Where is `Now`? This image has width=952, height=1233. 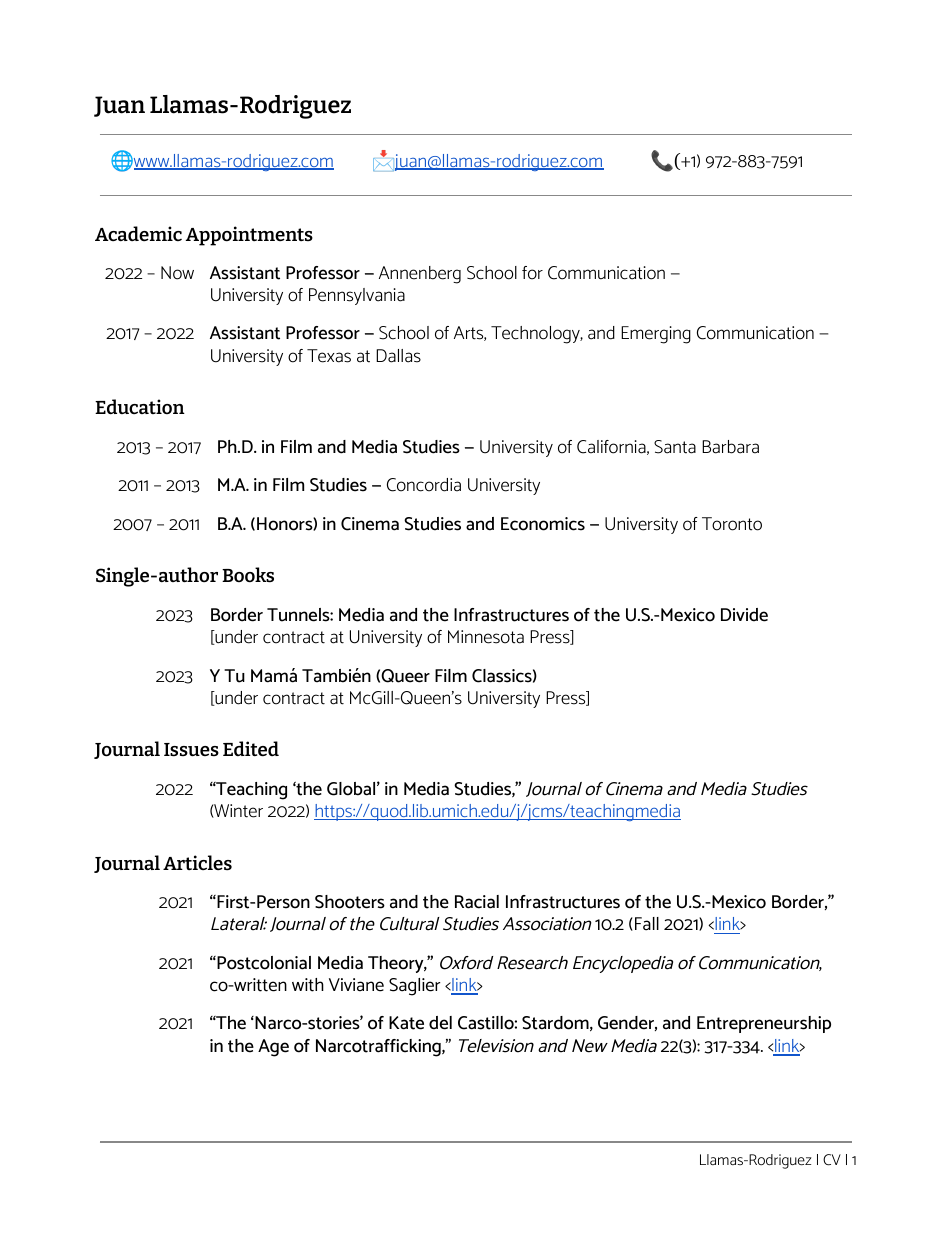 Now is located at coordinates (177, 273).
